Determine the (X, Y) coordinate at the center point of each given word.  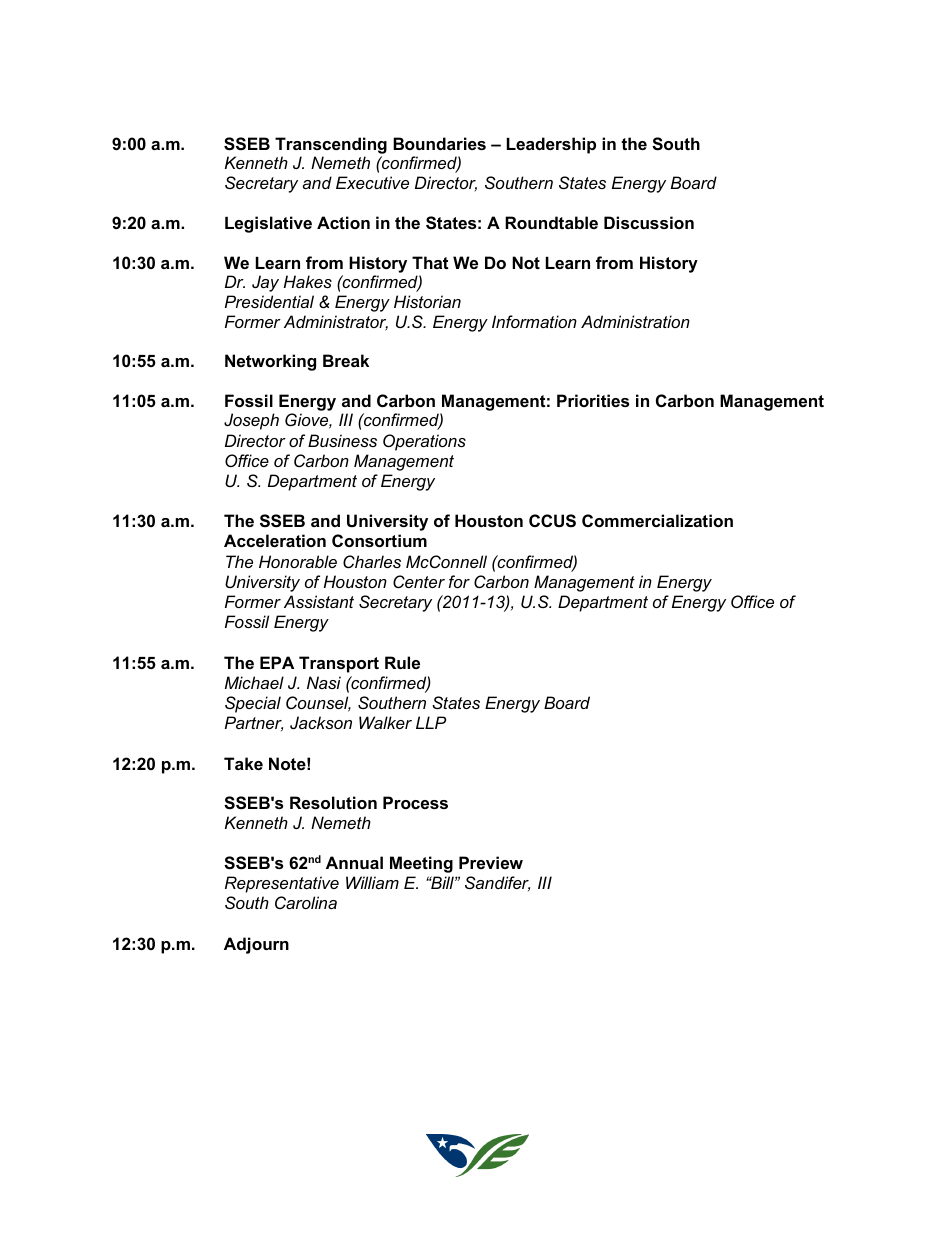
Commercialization (657, 520)
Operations (424, 442)
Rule (402, 662)
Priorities (593, 400)
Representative (282, 884)
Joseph (251, 421)
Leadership (551, 145)
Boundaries (439, 143)
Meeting (421, 864)
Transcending (331, 145)
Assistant (319, 601)
